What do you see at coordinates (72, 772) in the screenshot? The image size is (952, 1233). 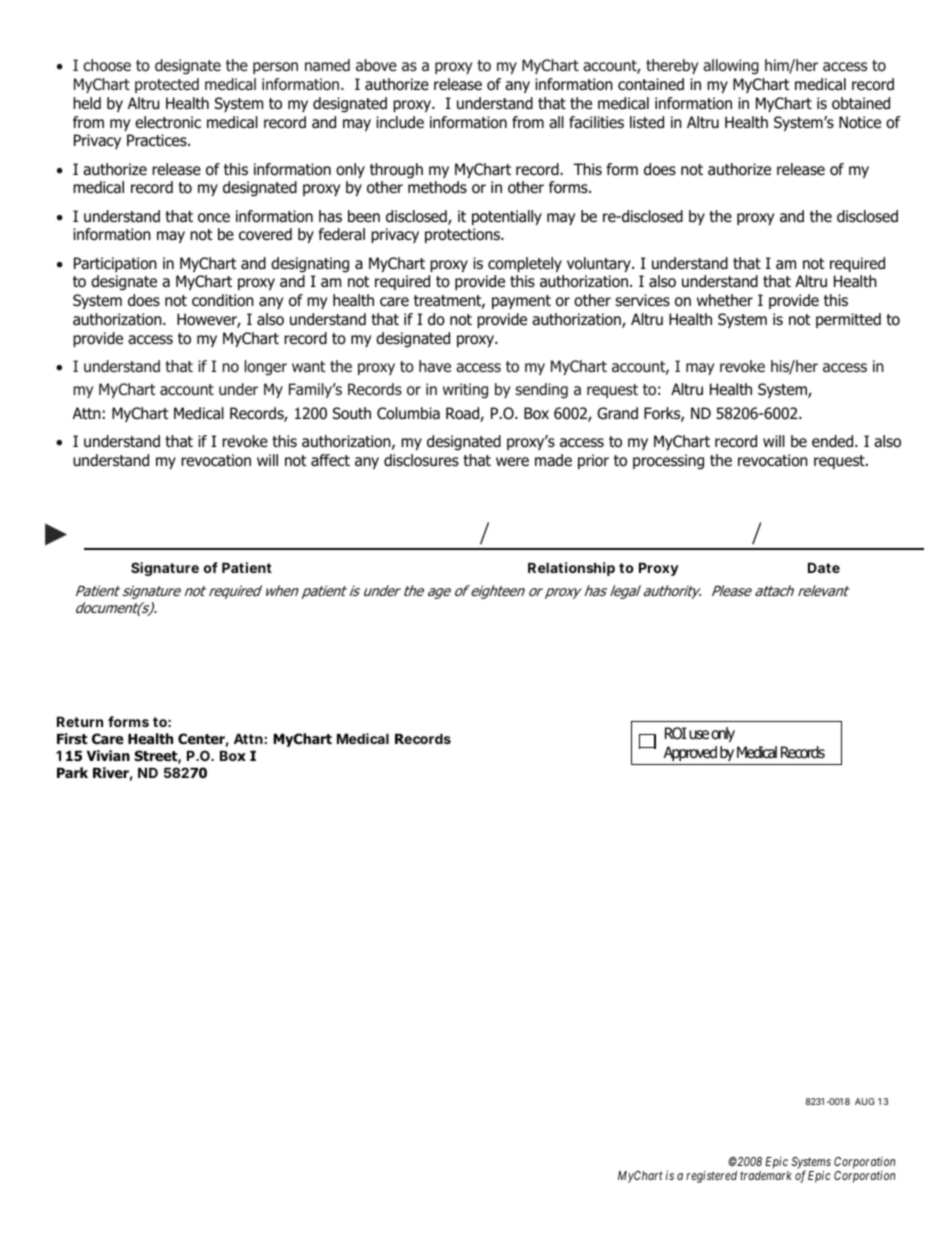 I see `Park` at bounding box center [72, 772].
